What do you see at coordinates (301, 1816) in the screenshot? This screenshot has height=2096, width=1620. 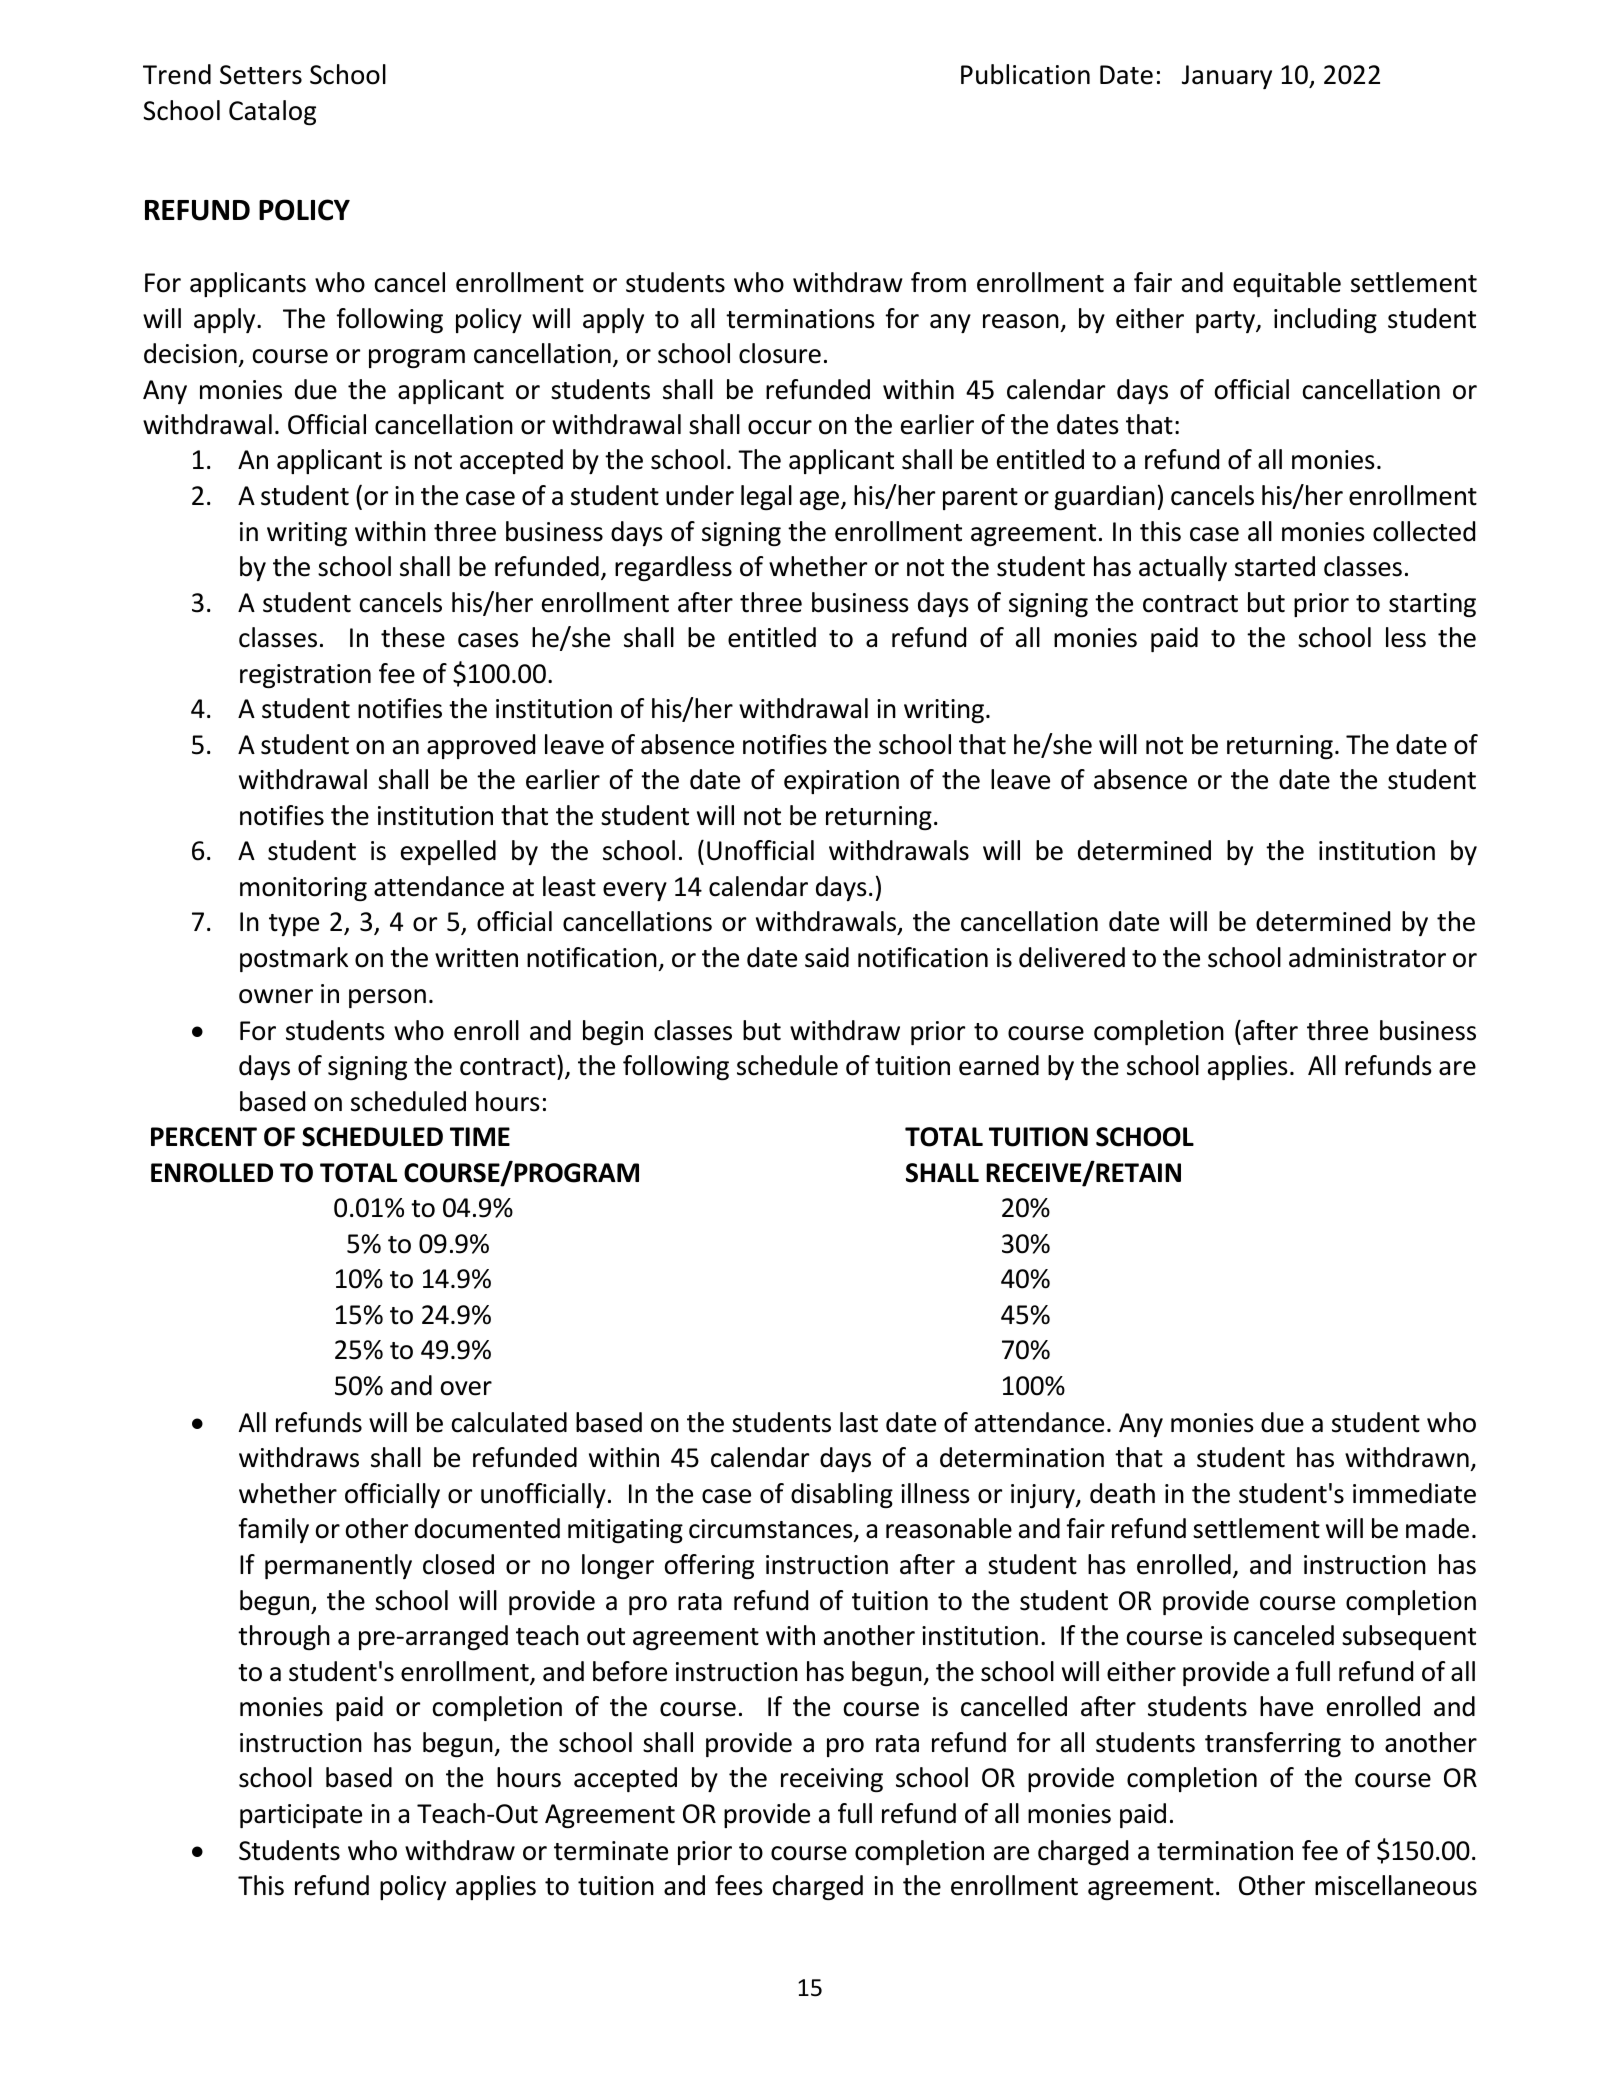 I see `participate` at bounding box center [301, 1816].
